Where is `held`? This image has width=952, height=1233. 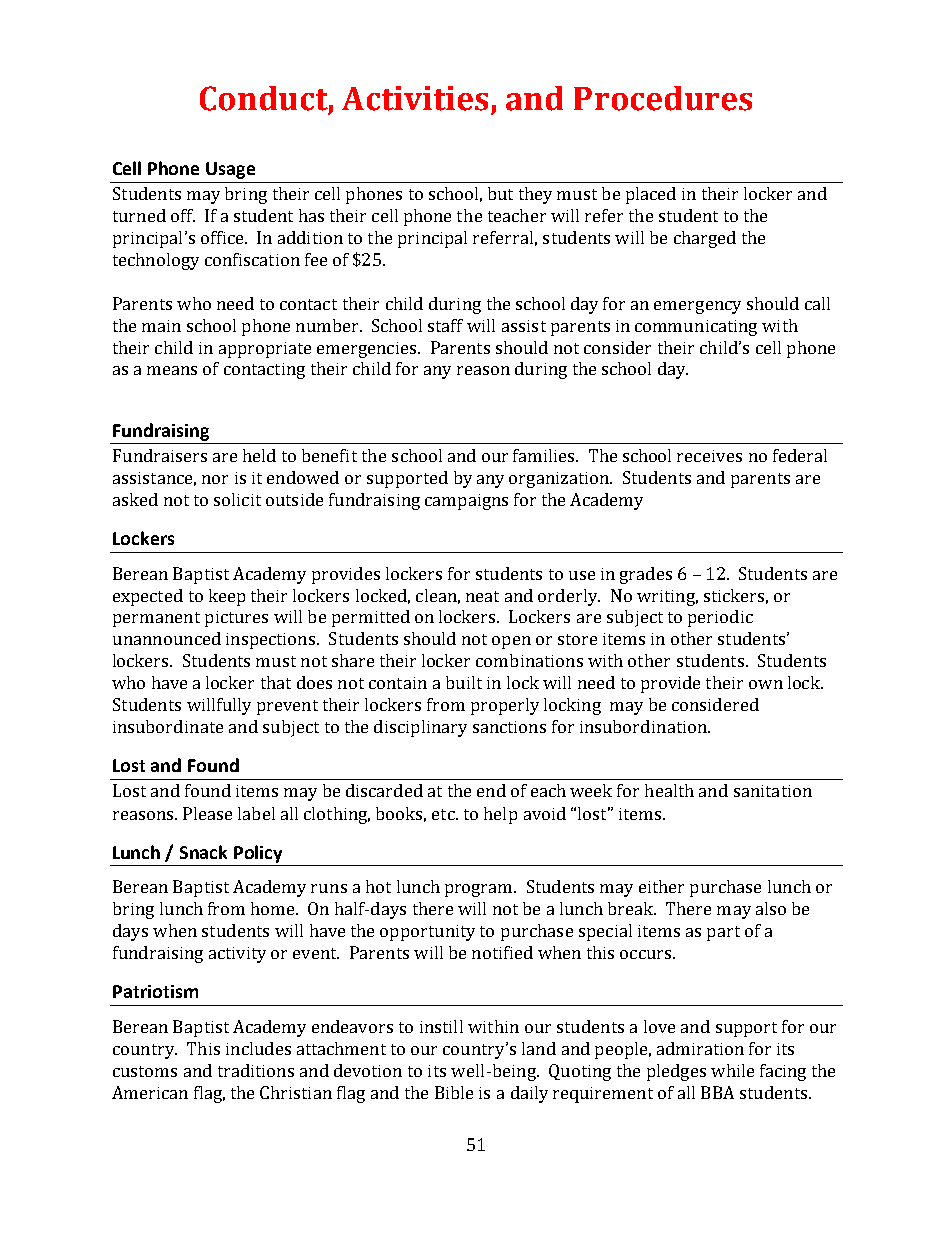 held is located at coordinates (259, 455).
